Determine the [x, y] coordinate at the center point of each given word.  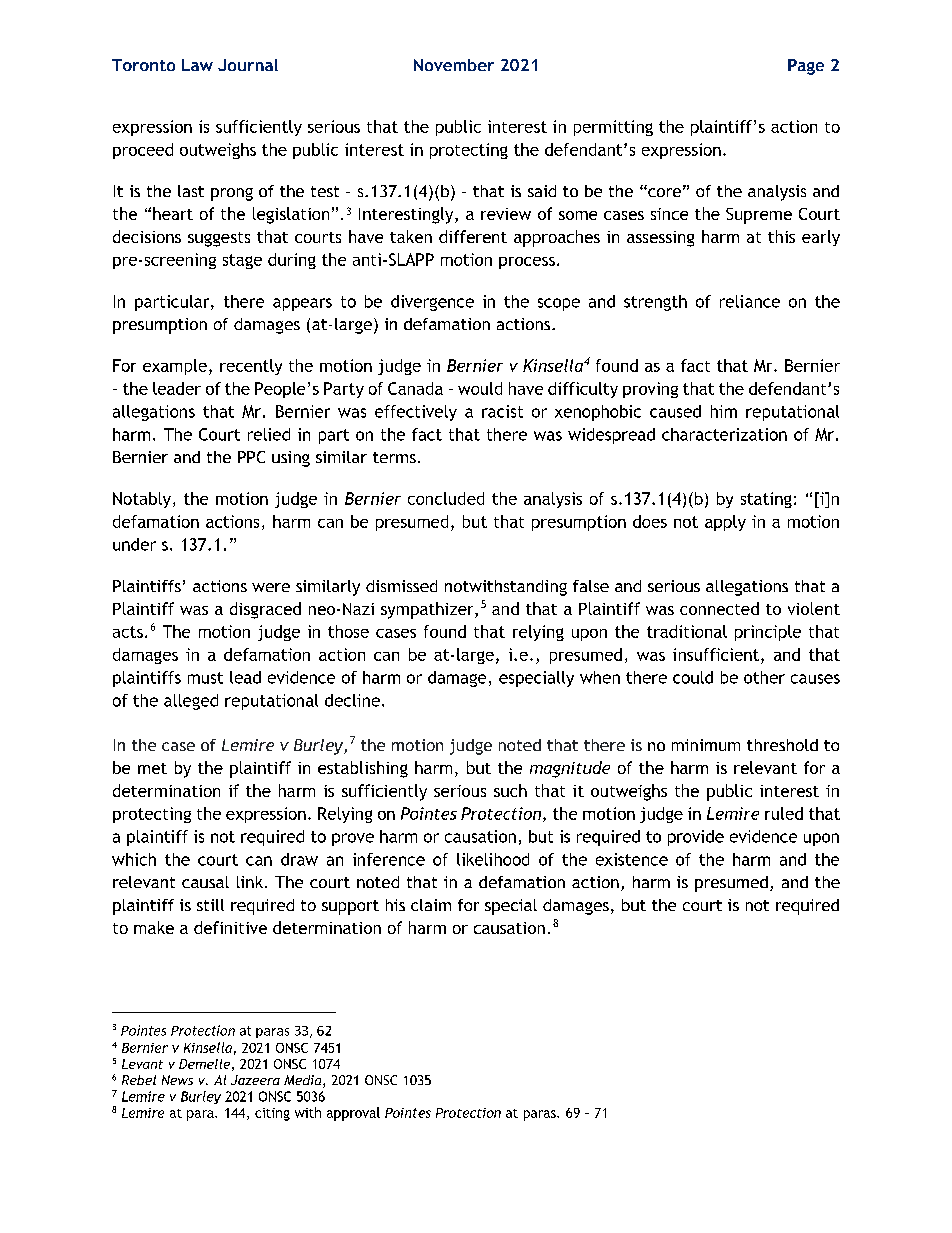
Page [806, 67]
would [480, 388]
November [454, 65]
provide [696, 838]
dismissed [401, 586]
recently [251, 367]
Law [197, 65]
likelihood [493, 859]
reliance [750, 301]
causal [205, 882]
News [177, 1080]
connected [719, 608]
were [271, 587]
